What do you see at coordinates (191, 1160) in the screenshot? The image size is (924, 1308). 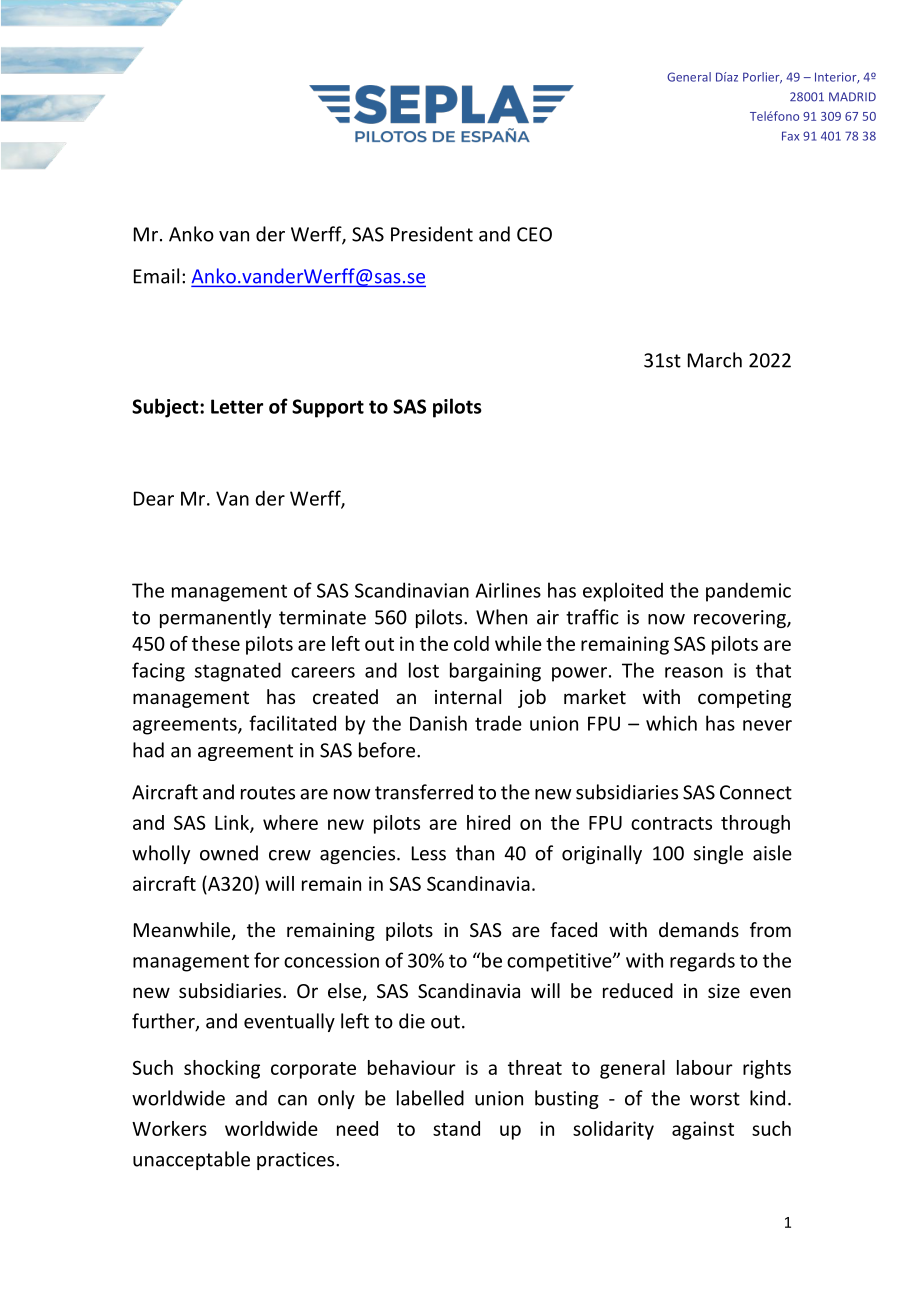 I see `unacceptable` at bounding box center [191, 1160].
